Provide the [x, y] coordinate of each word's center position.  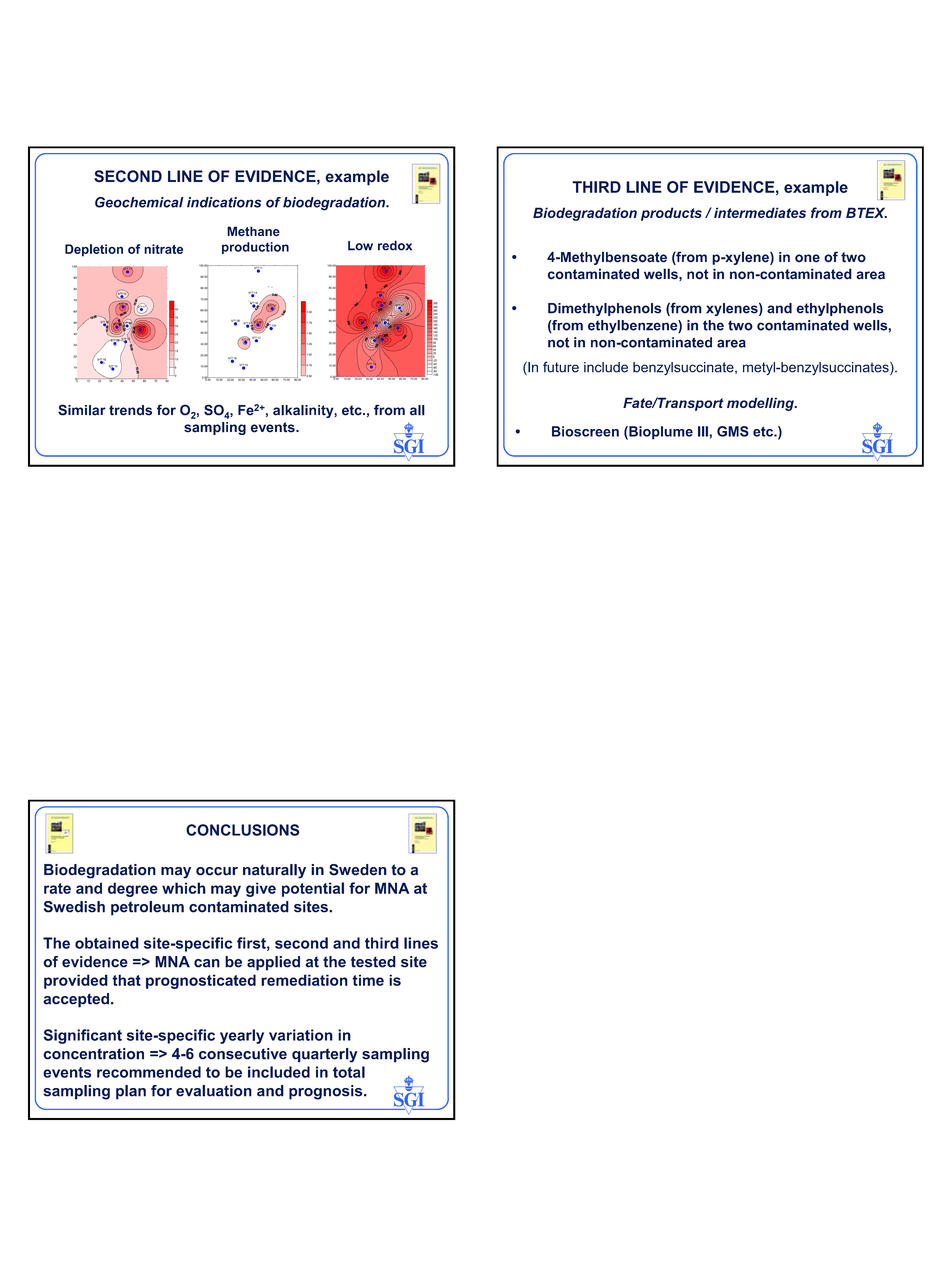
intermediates [760, 212]
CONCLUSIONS [242, 830]
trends [130, 410]
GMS [733, 431]
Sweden [358, 870]
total [349, 1072]
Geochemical [139, 202]
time [368, 980]
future [561, 367]
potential [313, 889]
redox [395, 245]
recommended [149, 1072]
